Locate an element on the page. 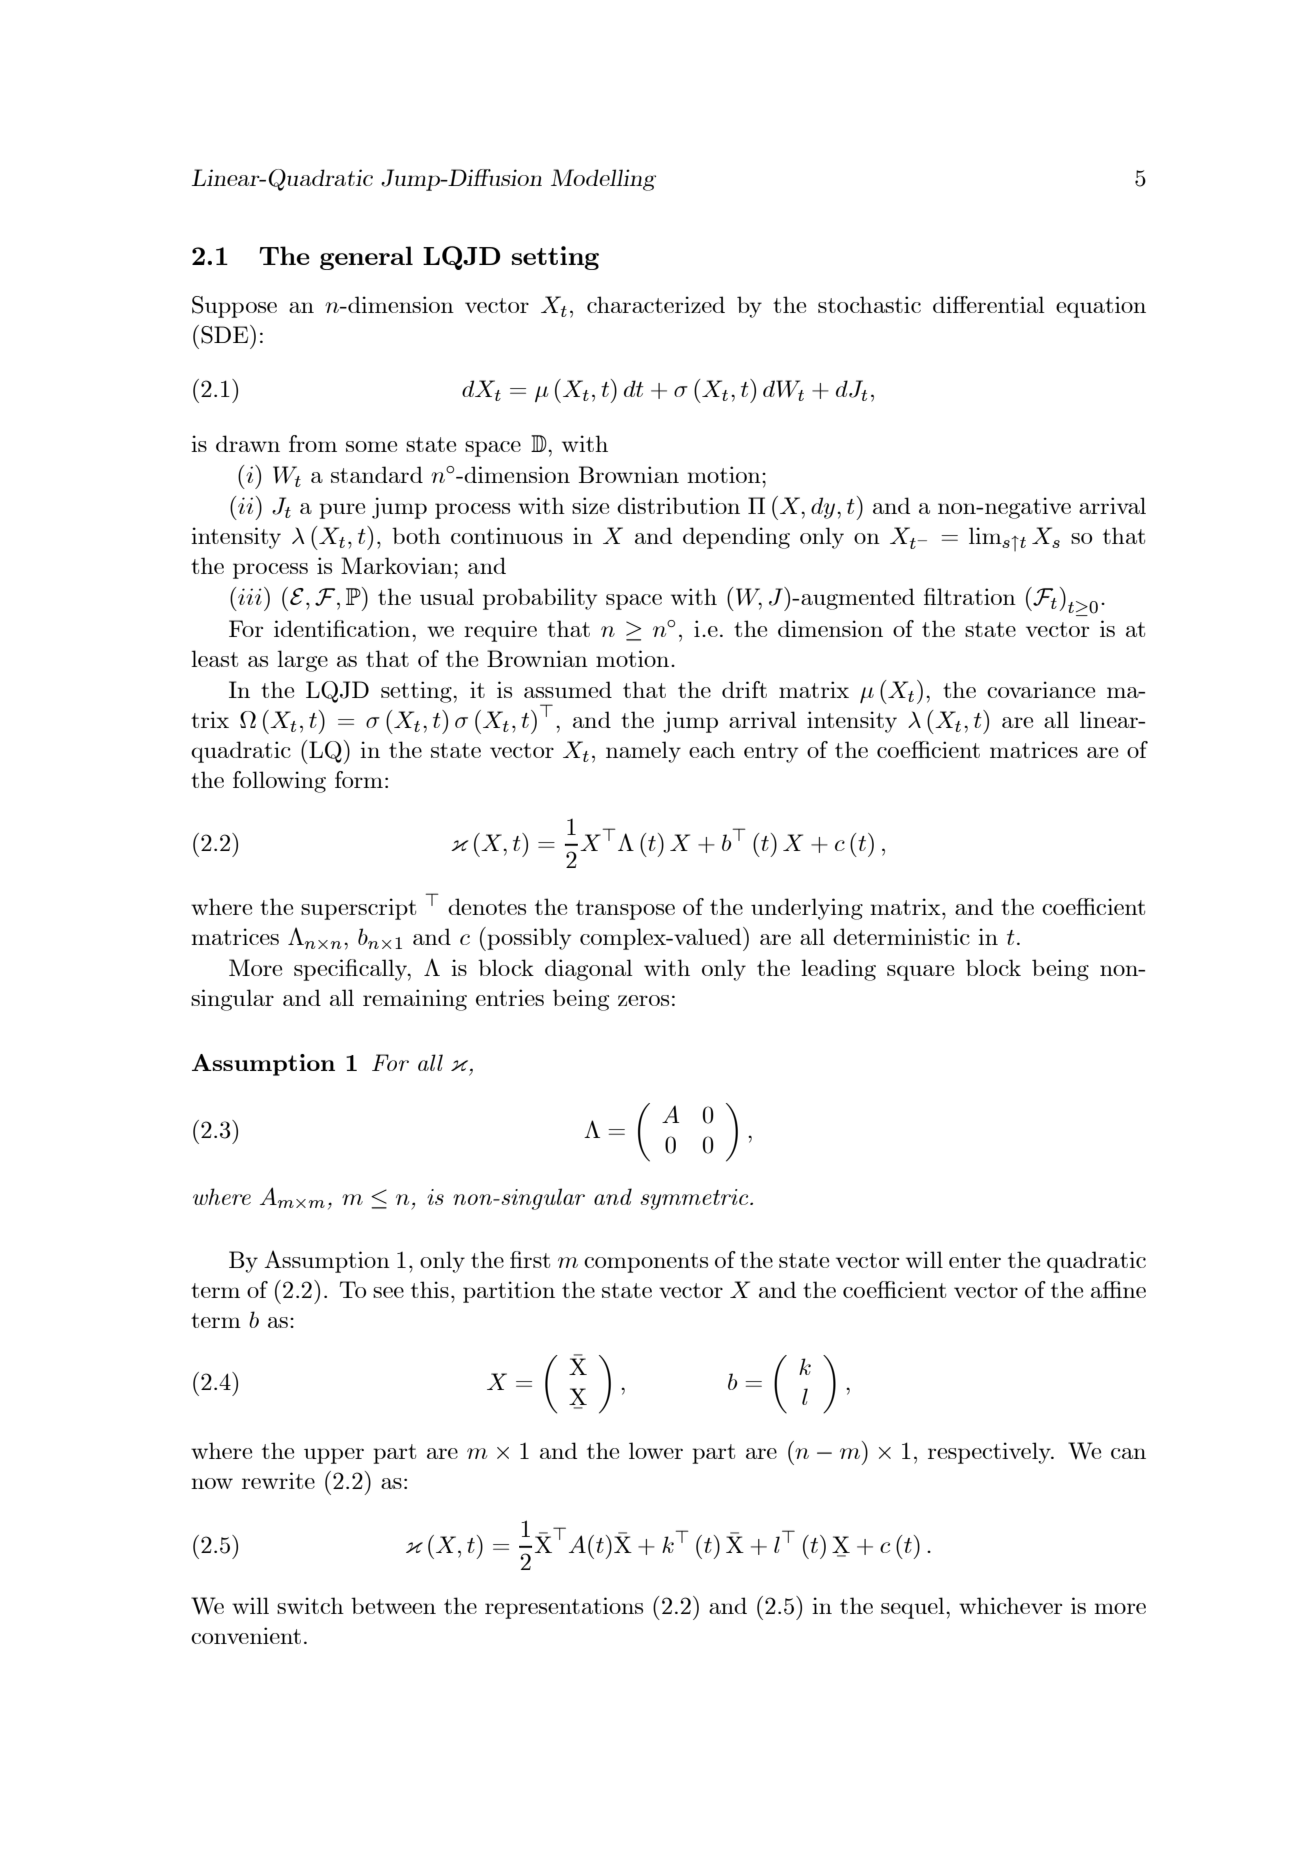 This page has width=1316, height=1863. enter is located at coordinates (975, 1260).
